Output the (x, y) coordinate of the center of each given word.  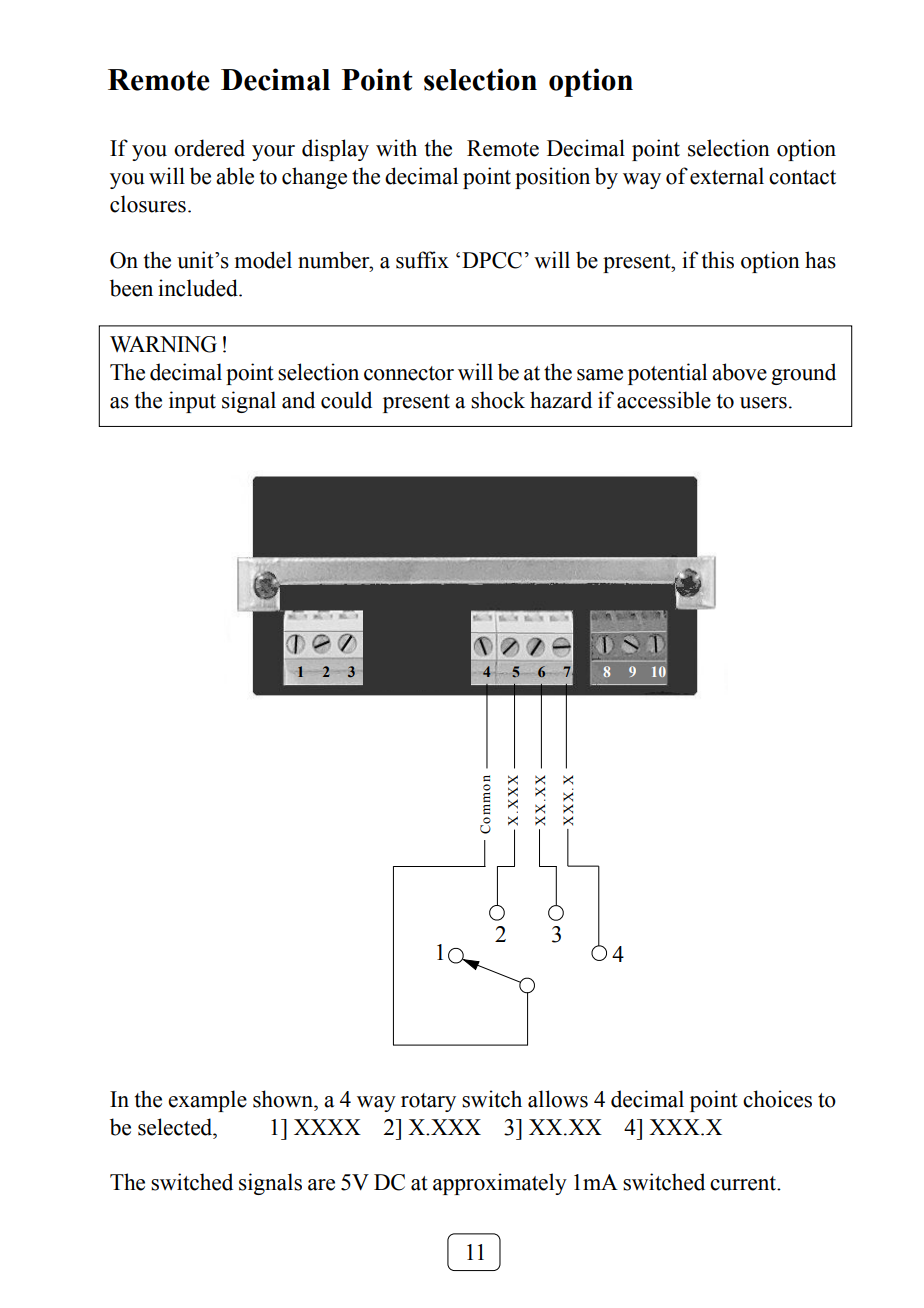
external (727, 176)
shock (498, 400)
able (235, 176)
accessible (664, 400)
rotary (428, 1102)
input (192, 402)
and (298, 400)
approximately (500, 1184)
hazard (561, 400)
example (207, 1101)
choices (777, 1099)
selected (176, 1127)
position (552, 178)
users (763, 403)
